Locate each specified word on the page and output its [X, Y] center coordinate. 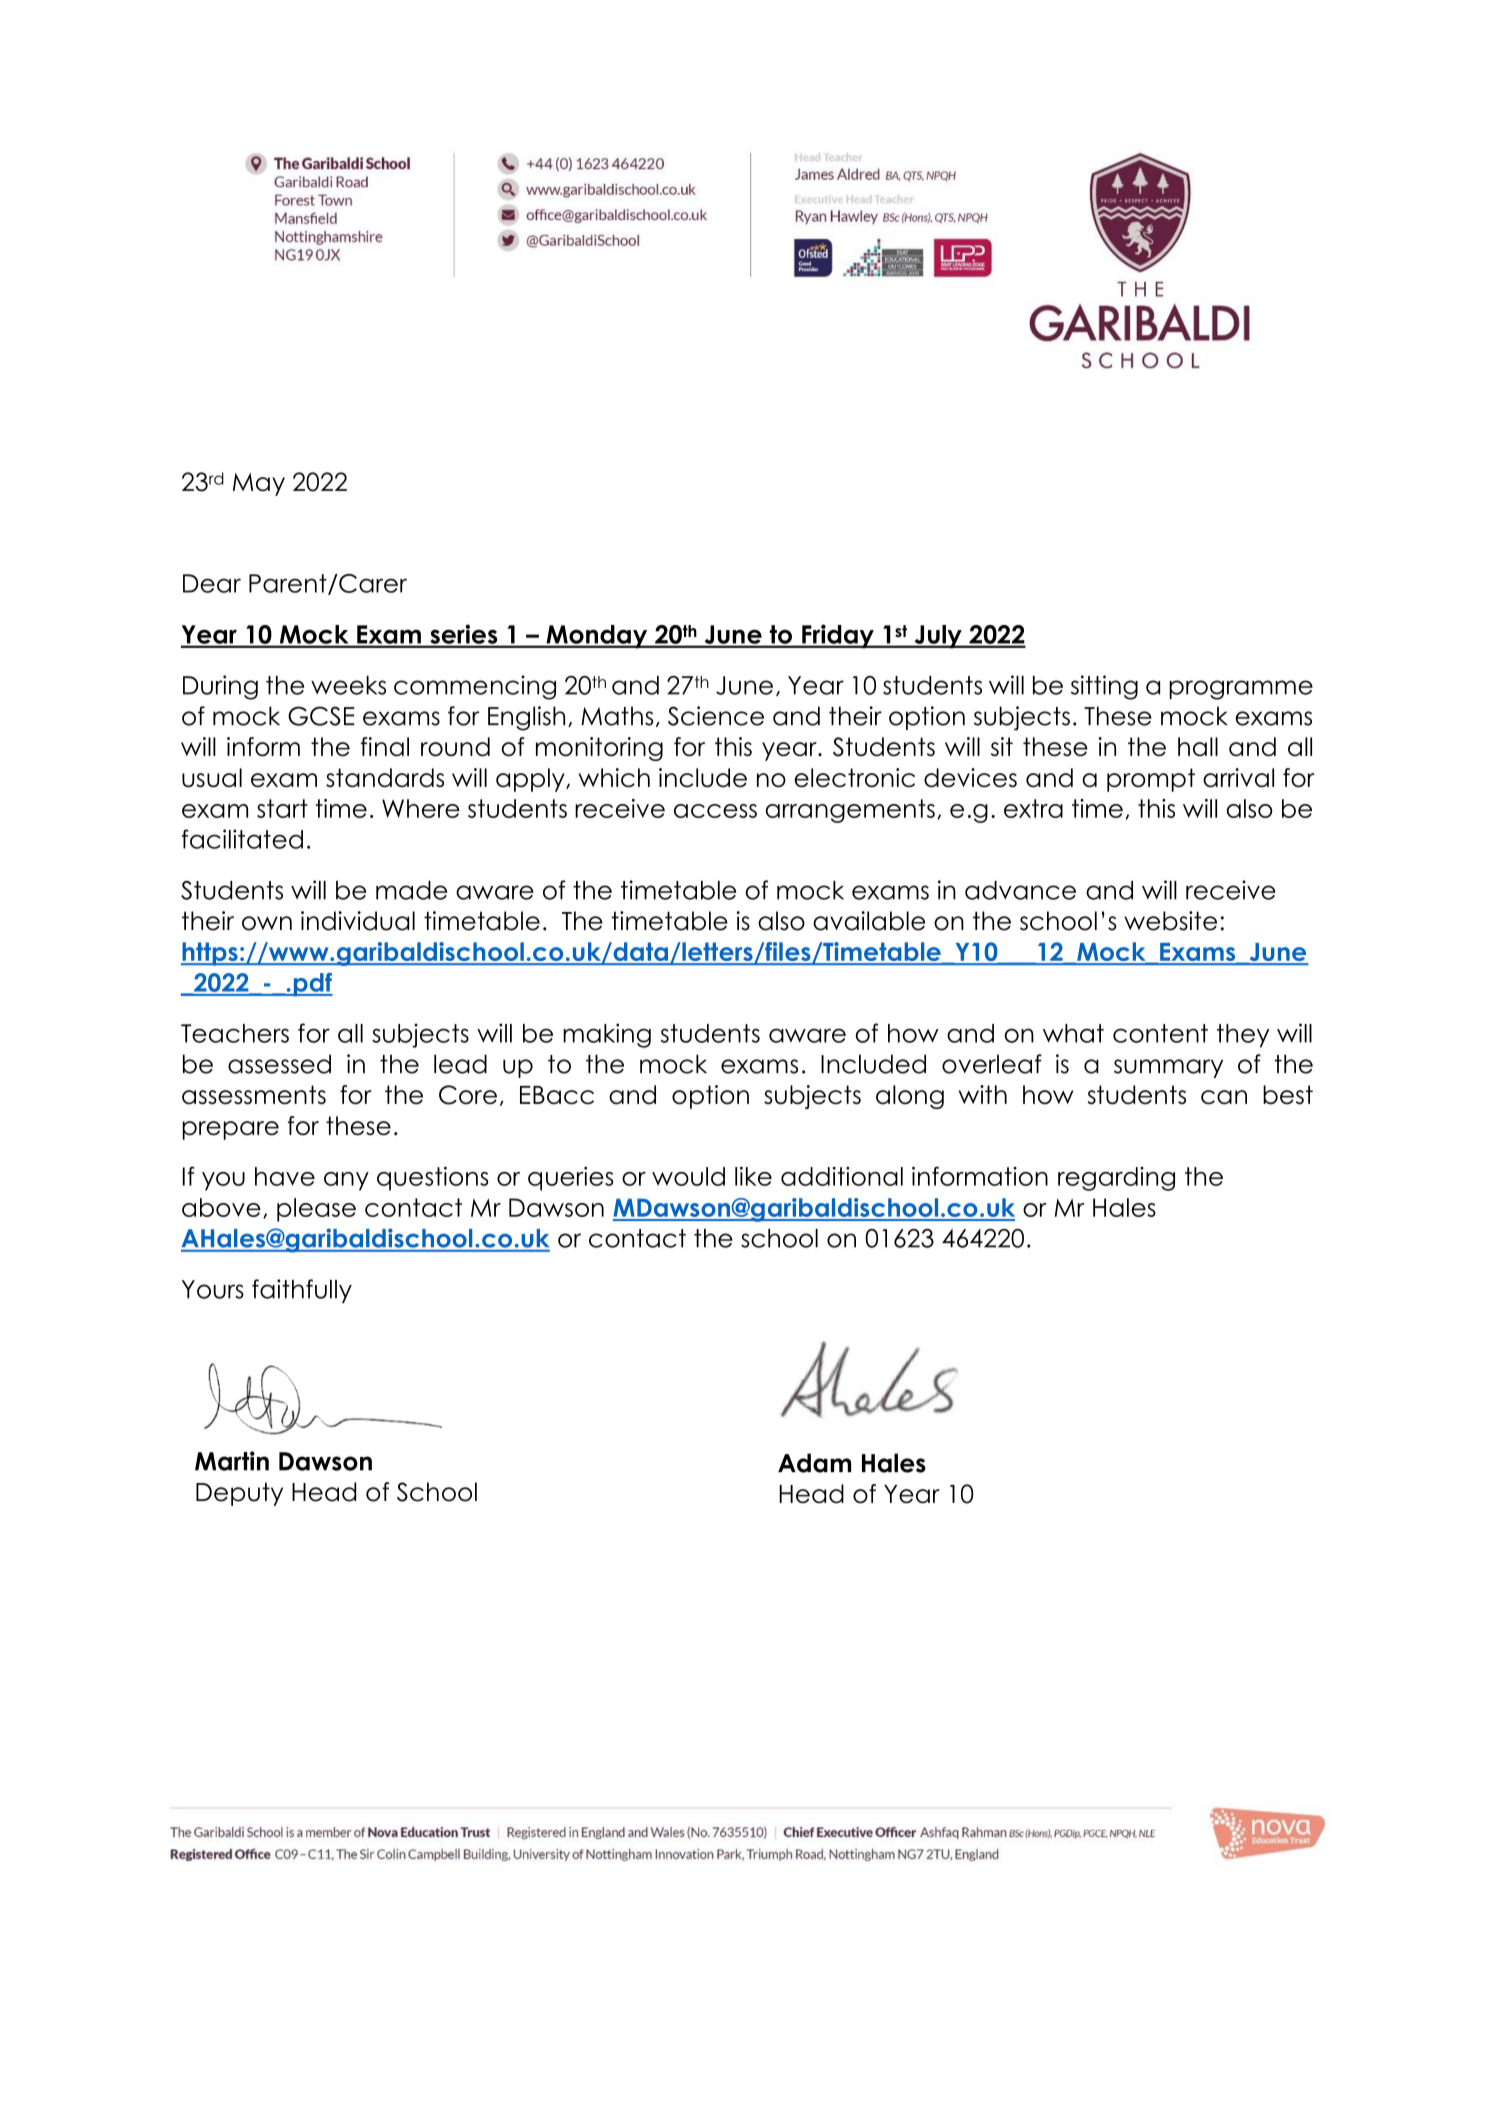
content [1160, 1033]
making [607, 1035]
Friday [838, 636]
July [938, 637]
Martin [232, 1461]
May [259, 484]
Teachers [235, 1033]
